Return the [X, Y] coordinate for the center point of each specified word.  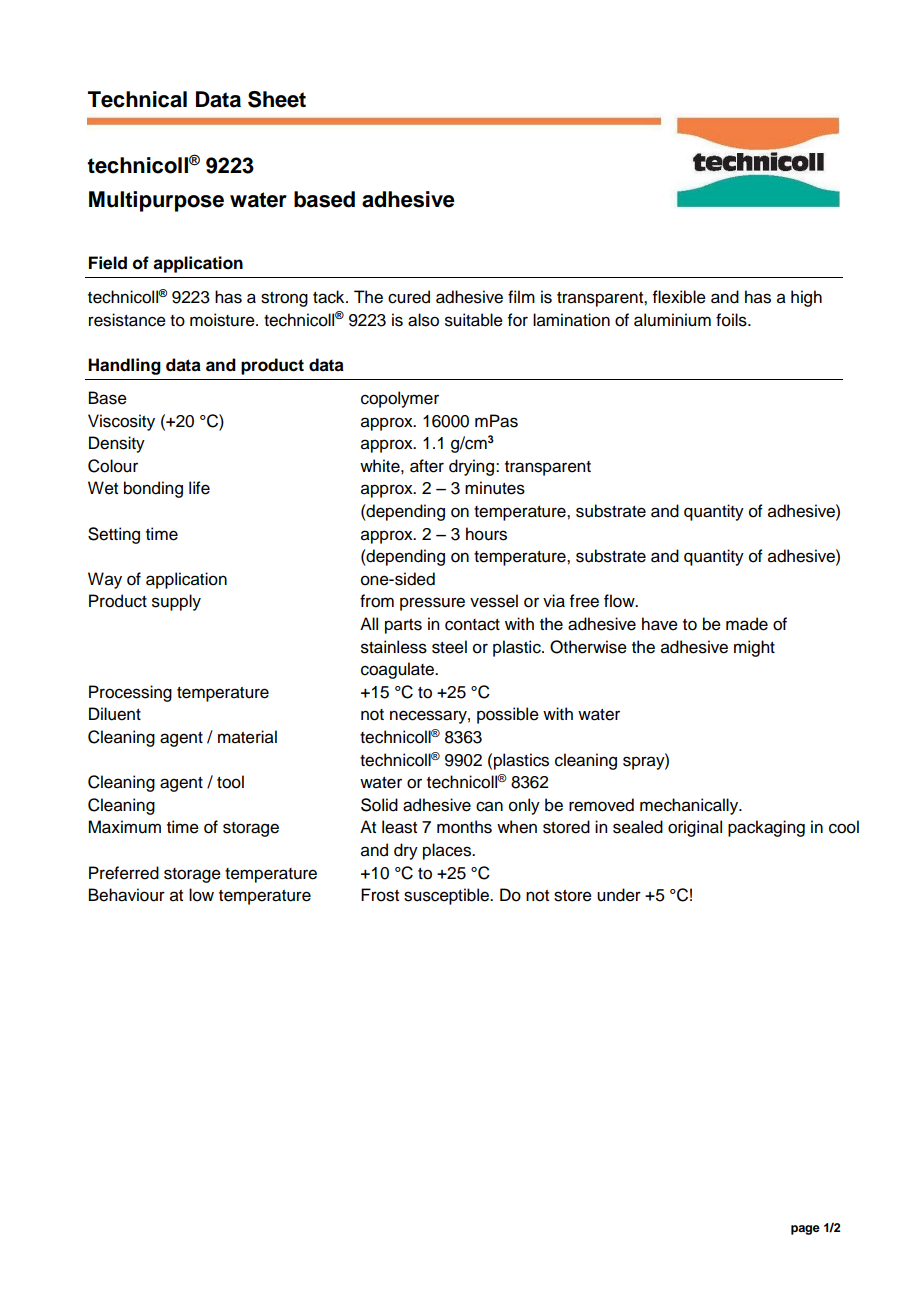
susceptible [447, 896]
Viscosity [121, 422]
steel [449, 647]
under [619, 895]
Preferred [124, 873]
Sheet [277, 99]
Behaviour [127, 895]
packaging [766, 828]
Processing [130, 693]
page [805, 1230]
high [806, 298]
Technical [137, 99]
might [754, 648]
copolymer [400, 399]
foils [732, 320]
